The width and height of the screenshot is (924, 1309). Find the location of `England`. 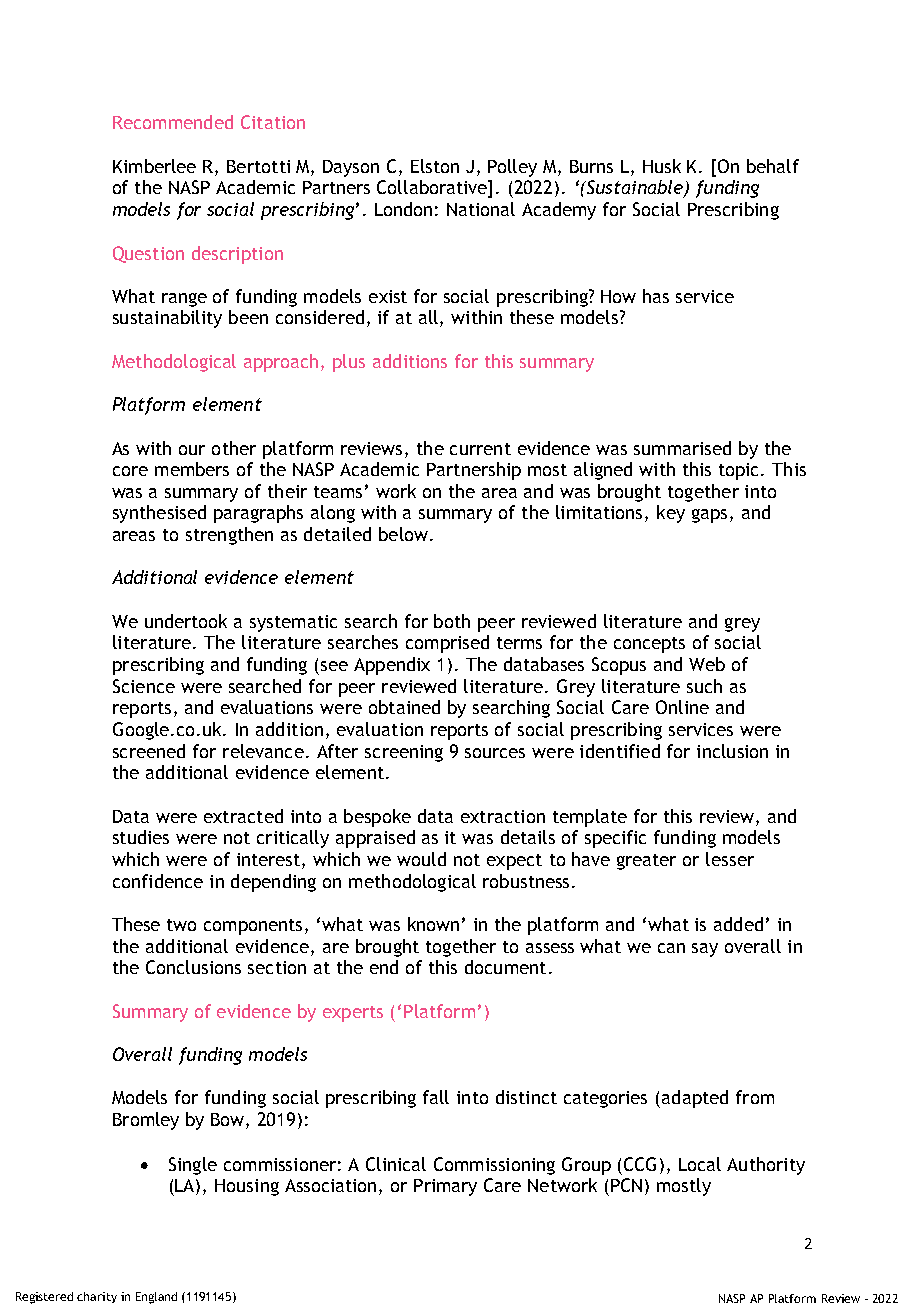

England is located at coordinates (156, 1298).
